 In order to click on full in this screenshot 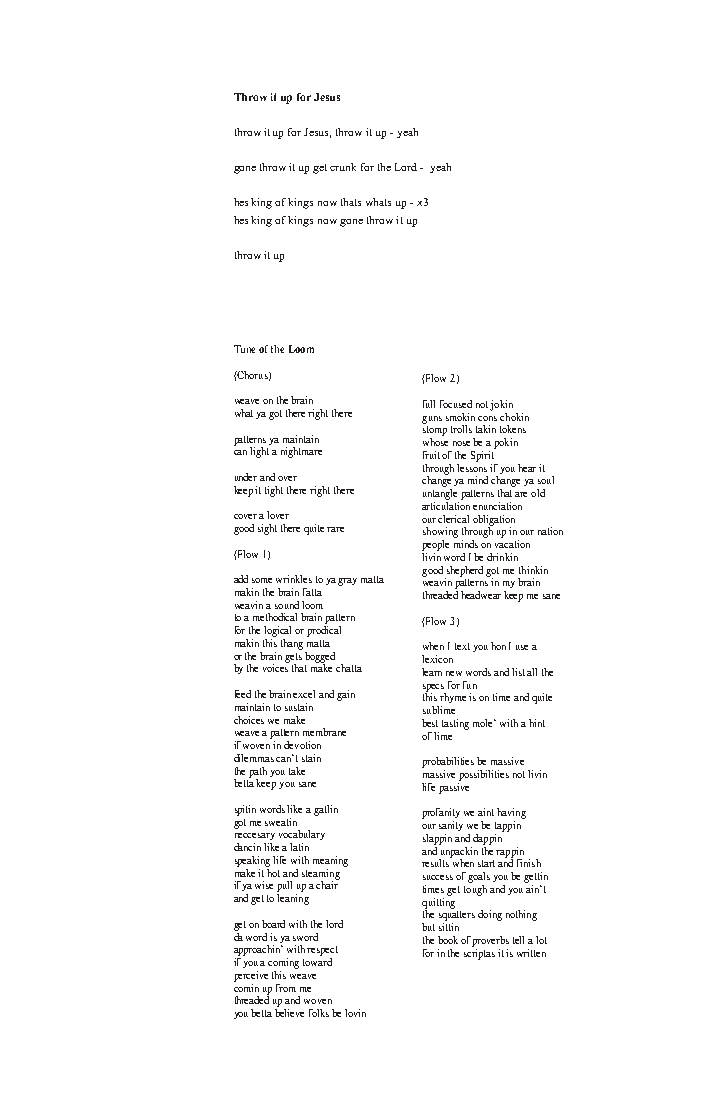, I will do `click(429, 404)`.
